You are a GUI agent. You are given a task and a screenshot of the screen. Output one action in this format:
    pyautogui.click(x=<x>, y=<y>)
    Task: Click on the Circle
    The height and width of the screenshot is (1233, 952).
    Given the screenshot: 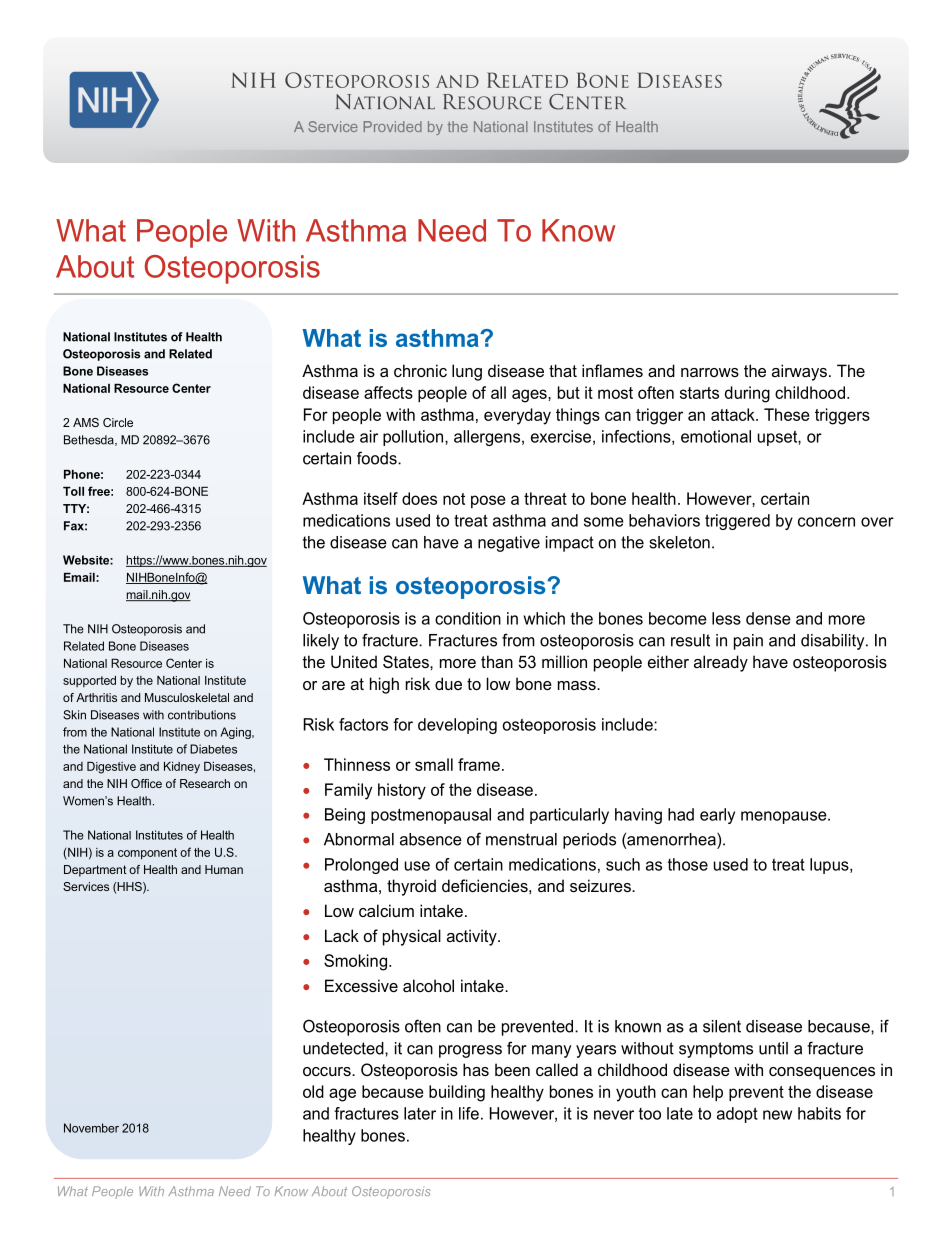 What is the action you would take?
    pyautogui.click(x=118, y=422)
